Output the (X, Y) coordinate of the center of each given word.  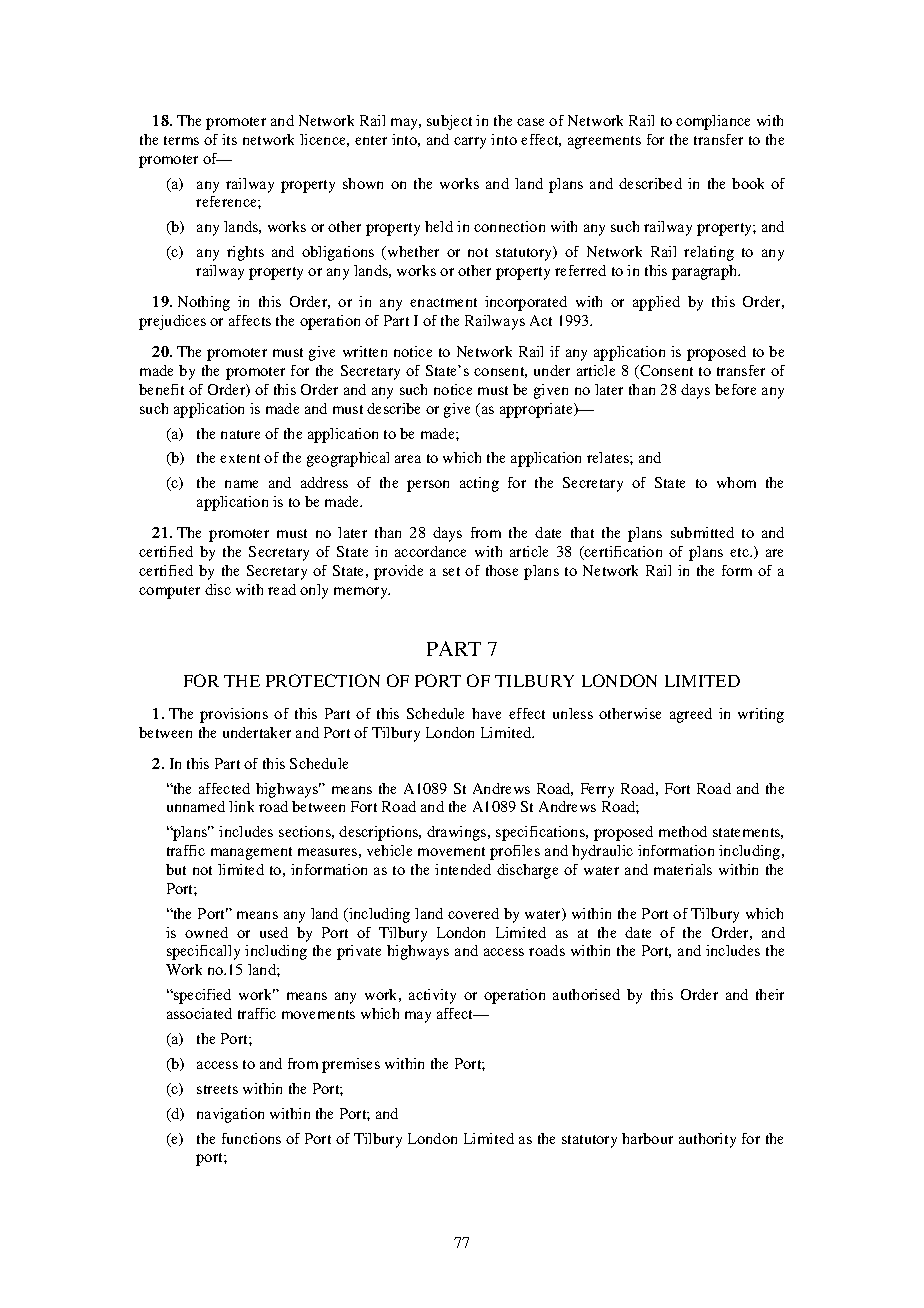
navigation (230, 1115)
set (451, 571)
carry (470, 143)
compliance (713, 122)
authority (707, 1140)
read (282, 589)
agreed (691, 715)
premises (351, 1065)
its (229, 139)
